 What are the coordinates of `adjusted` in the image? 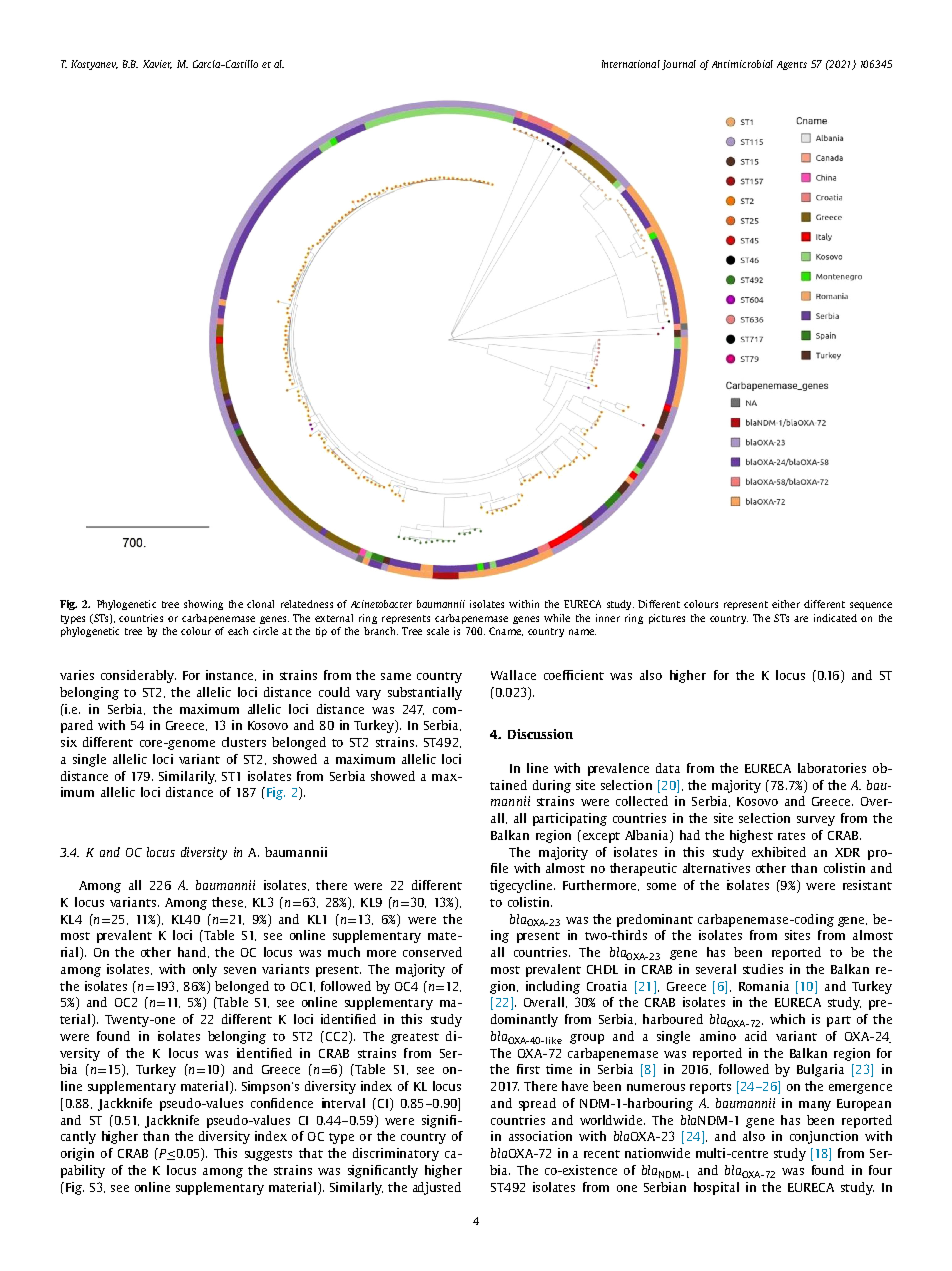 It's located at (437, 1188).
